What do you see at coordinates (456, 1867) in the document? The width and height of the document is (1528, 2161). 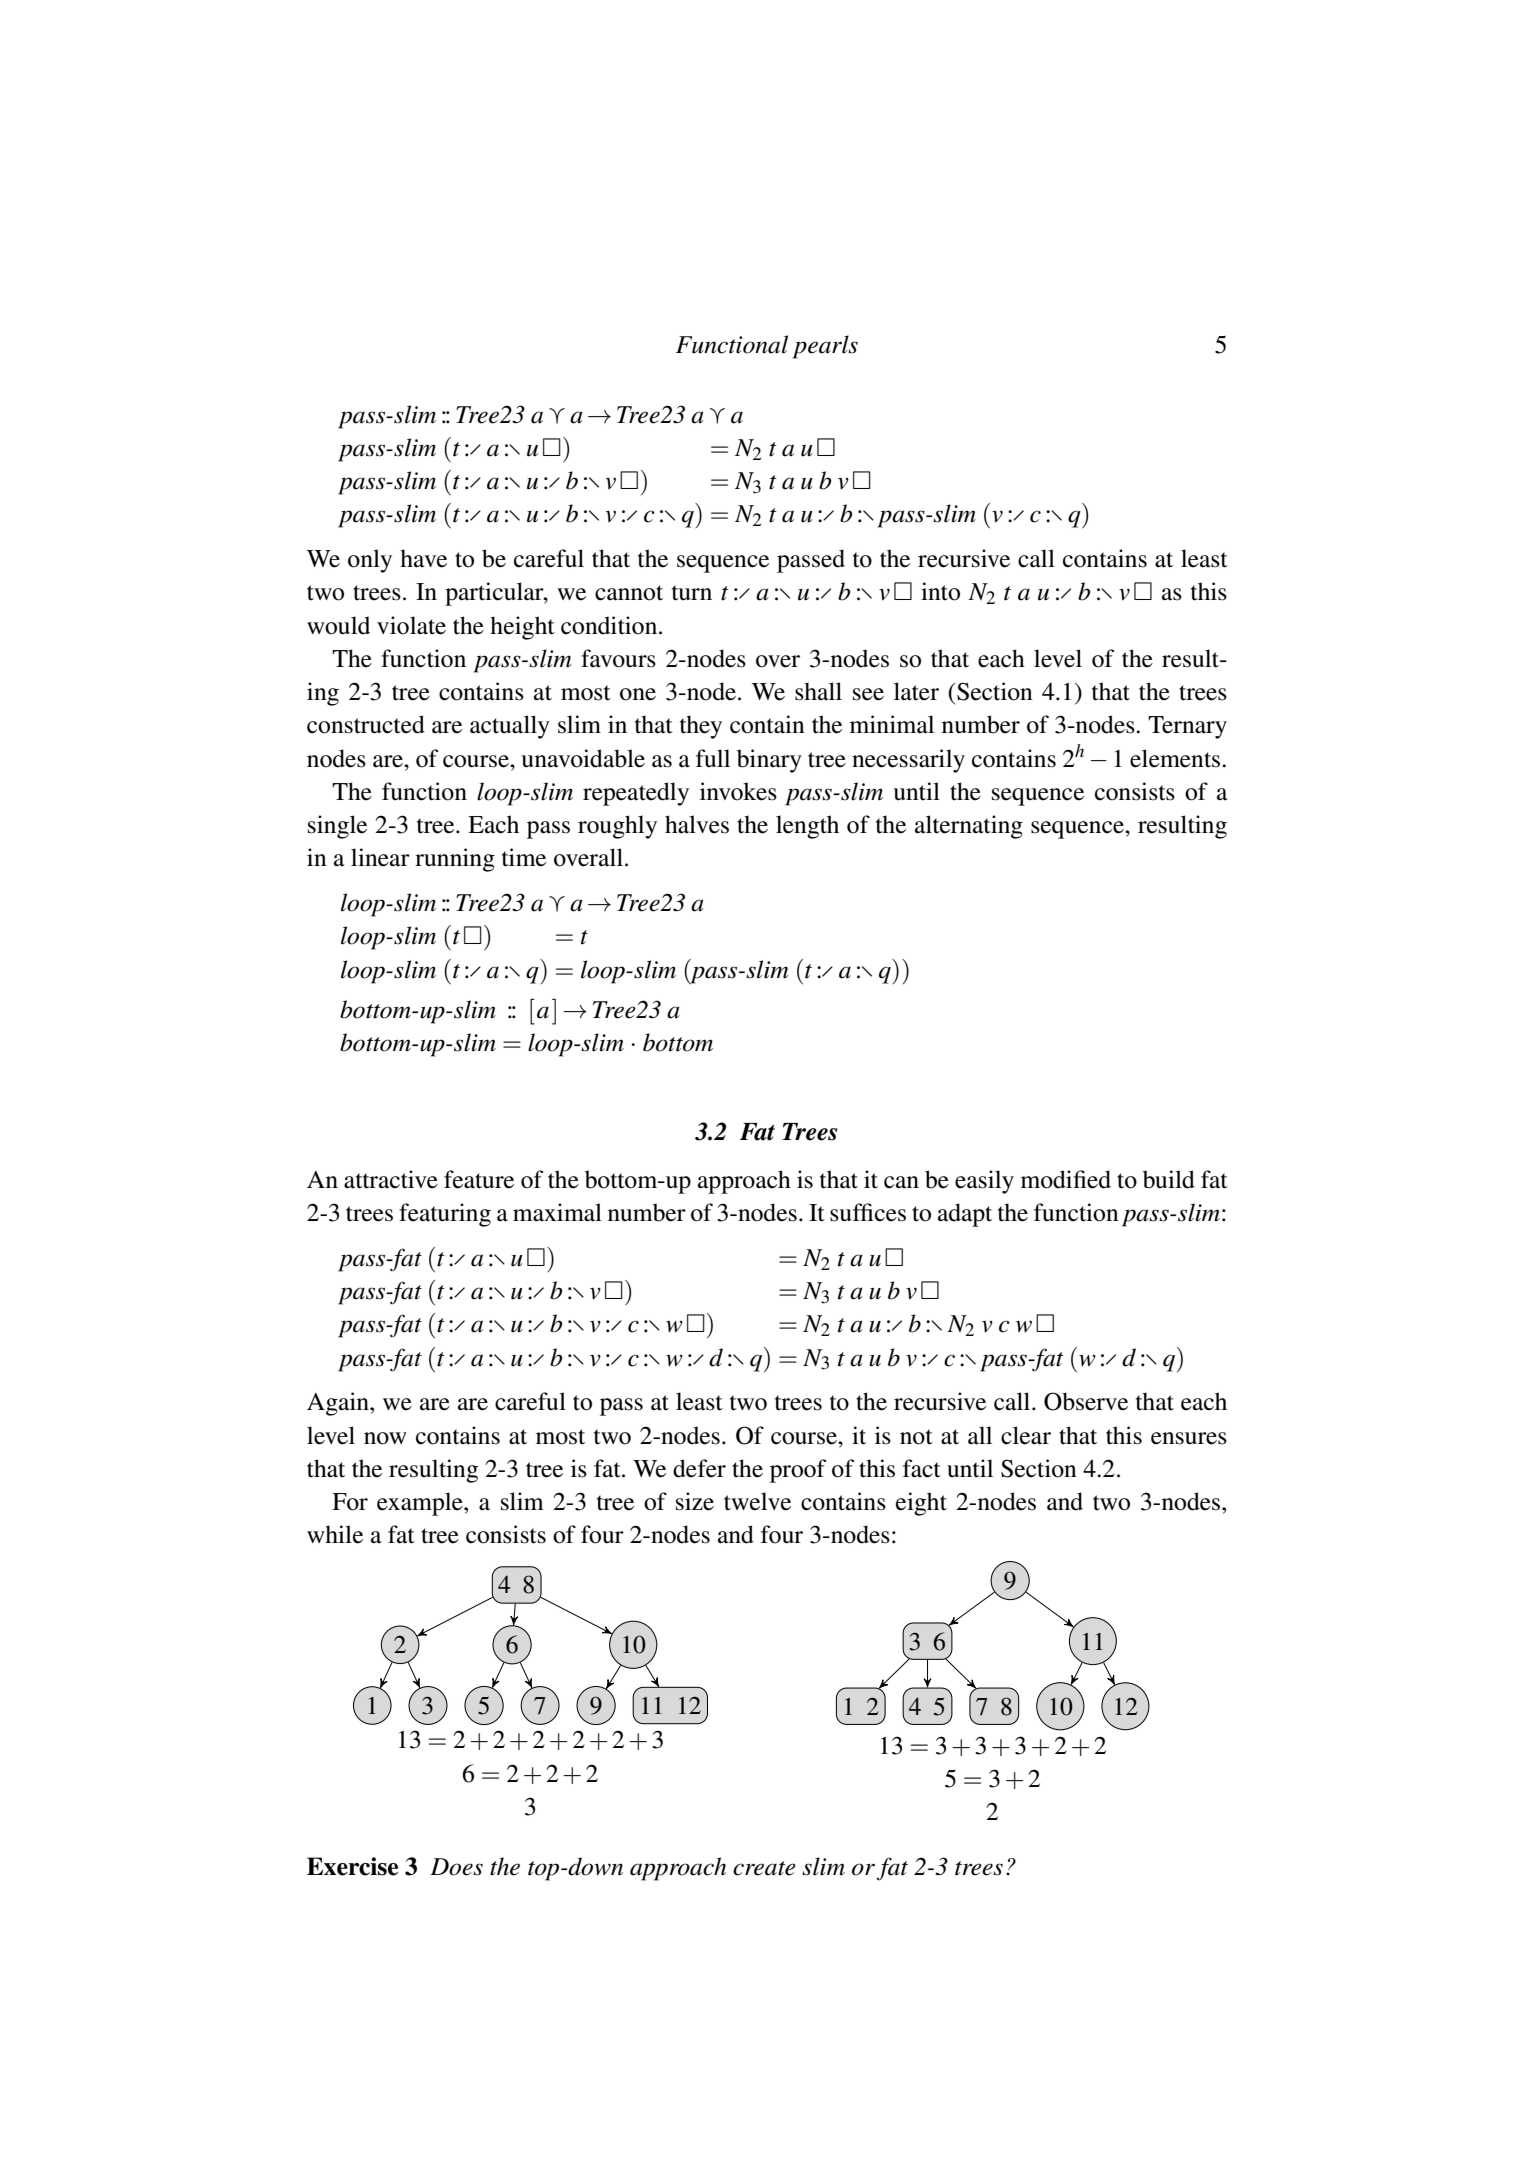 I see `Does` at bounding box center [456, 1867].
